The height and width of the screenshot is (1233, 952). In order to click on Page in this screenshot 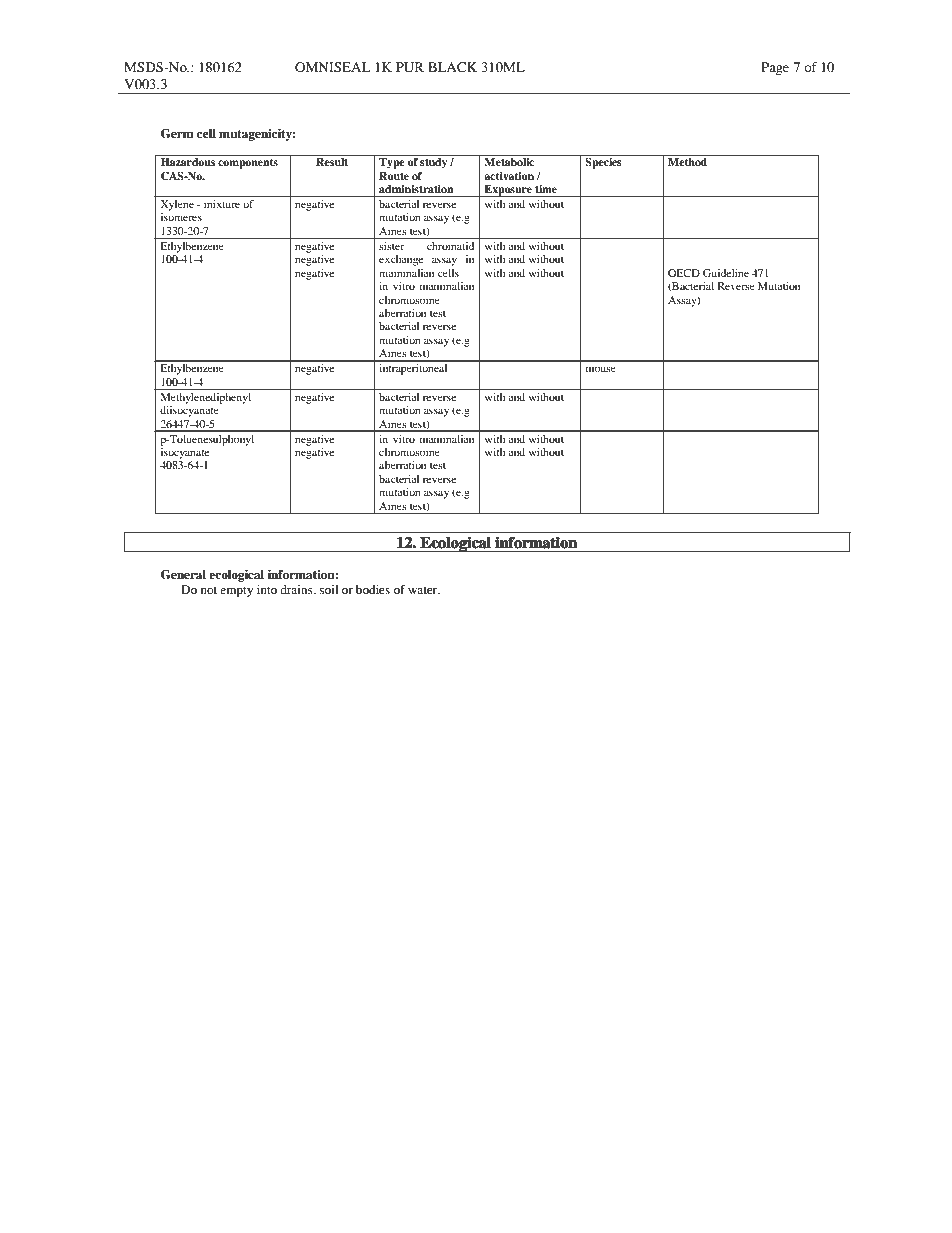, I will do `click(775, 68)`.
